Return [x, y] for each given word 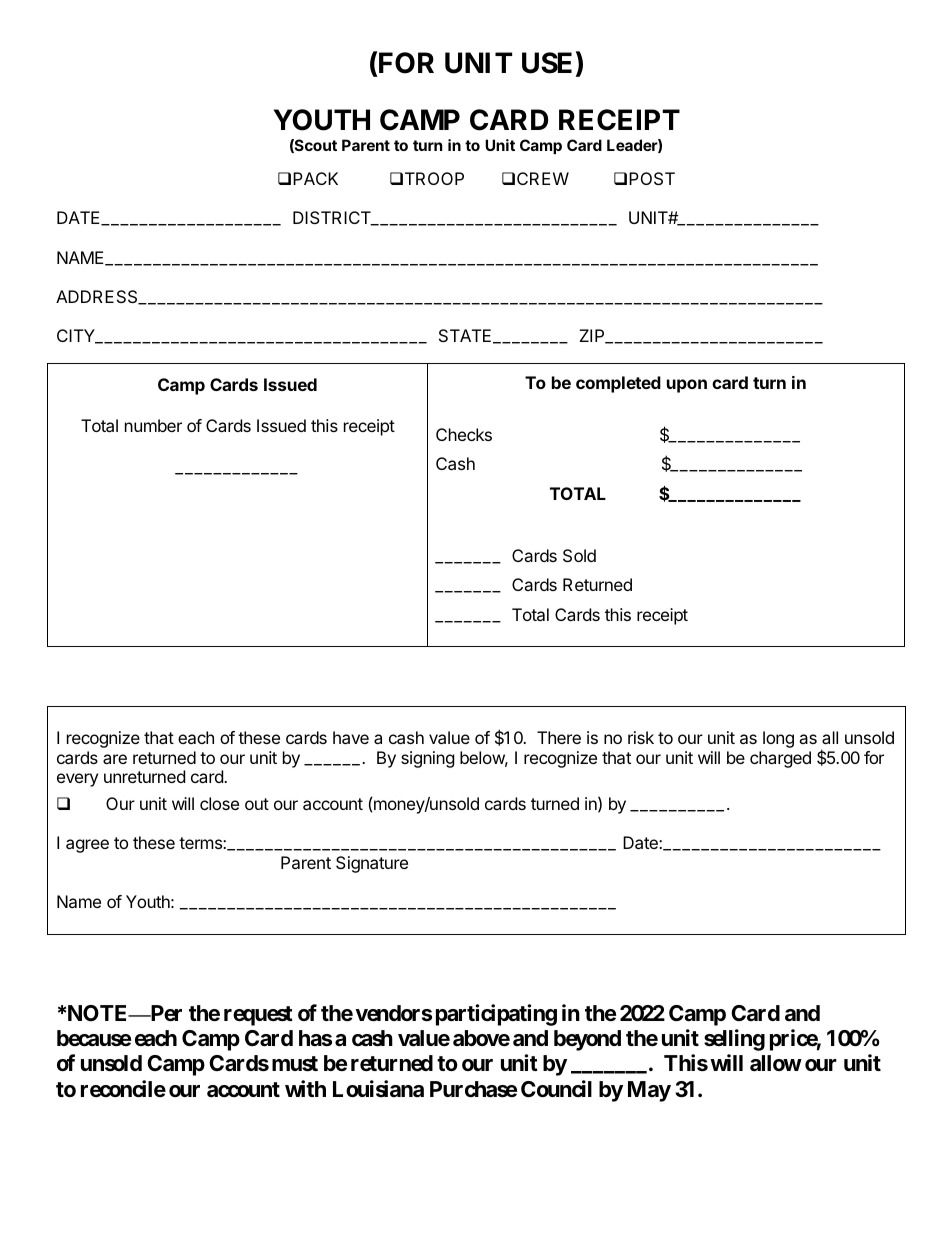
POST [652, 178]
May [649, 1091]
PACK [315, 178]
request [258, 1016]
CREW [543, 178]
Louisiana [378, 1089]
